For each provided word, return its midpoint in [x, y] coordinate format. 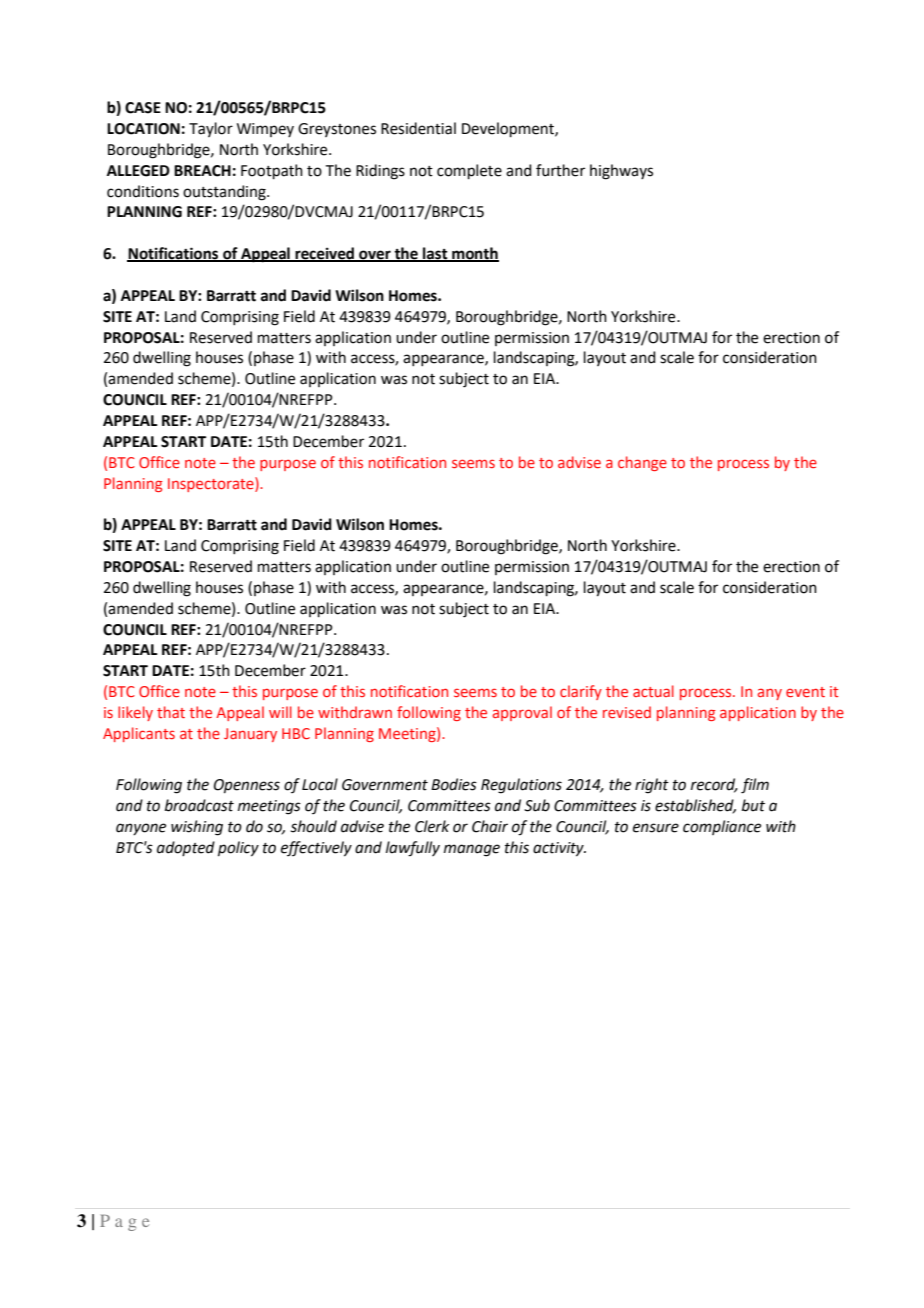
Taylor [211, 129]
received [325, 254]
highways [621, 172]
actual [653, 691]
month [474, 254]
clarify [581, 692]
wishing [197, 828]
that [171, 712]
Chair [490, 826]
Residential [418, 128]
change [642, 463]
